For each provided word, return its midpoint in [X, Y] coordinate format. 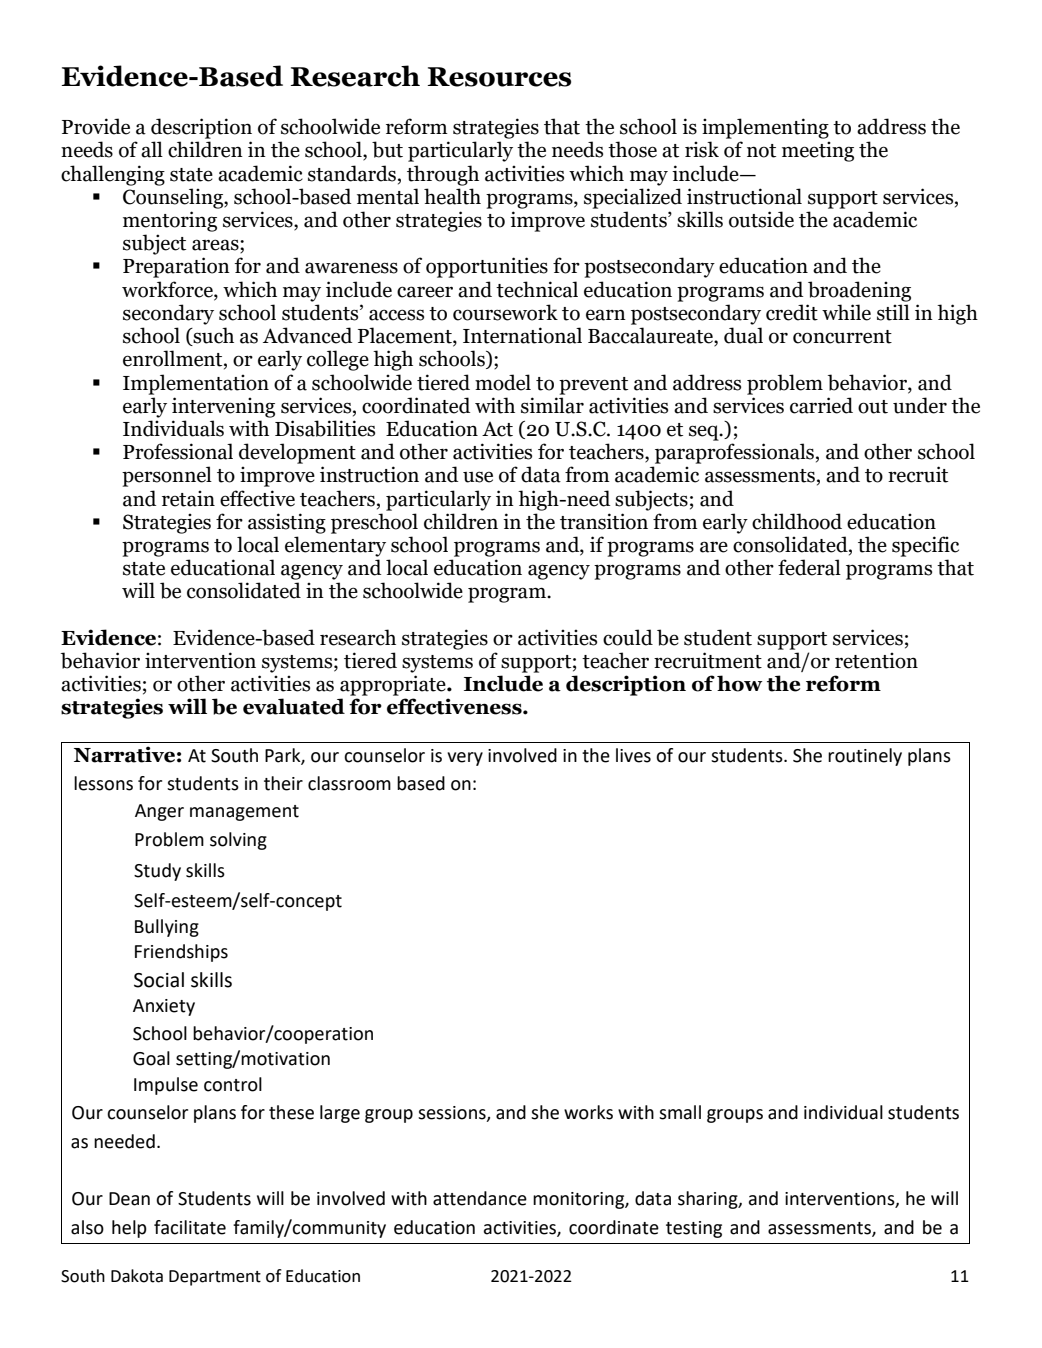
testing [694, 1229]
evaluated [294, 706]
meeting [818, 152]
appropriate [394, 685]
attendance [480, 1198]
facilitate [190, 1227]
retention [876, 661]
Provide [96, 126]
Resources [499, 77]
